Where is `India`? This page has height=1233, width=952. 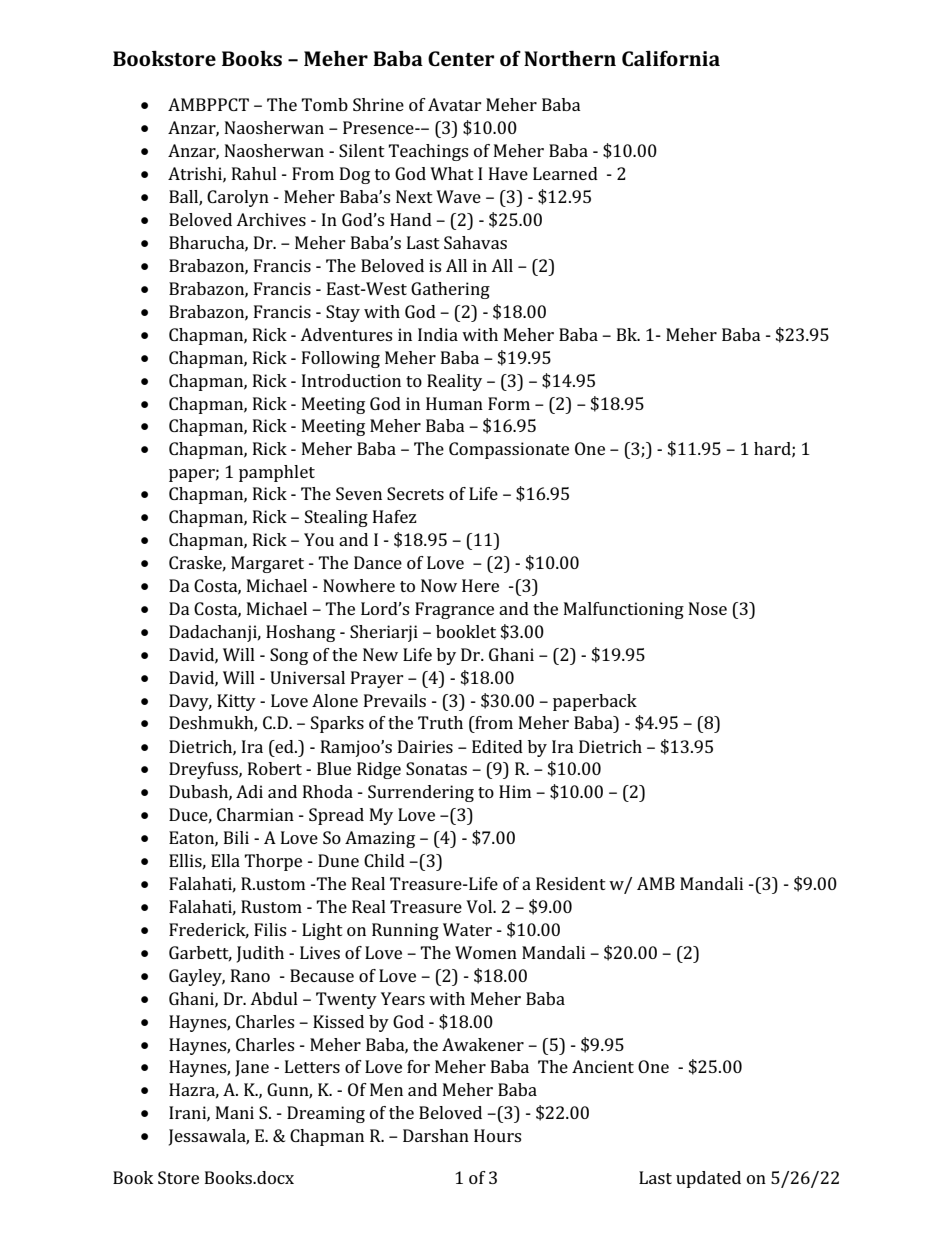 India is located at coordinates (438, 334).
